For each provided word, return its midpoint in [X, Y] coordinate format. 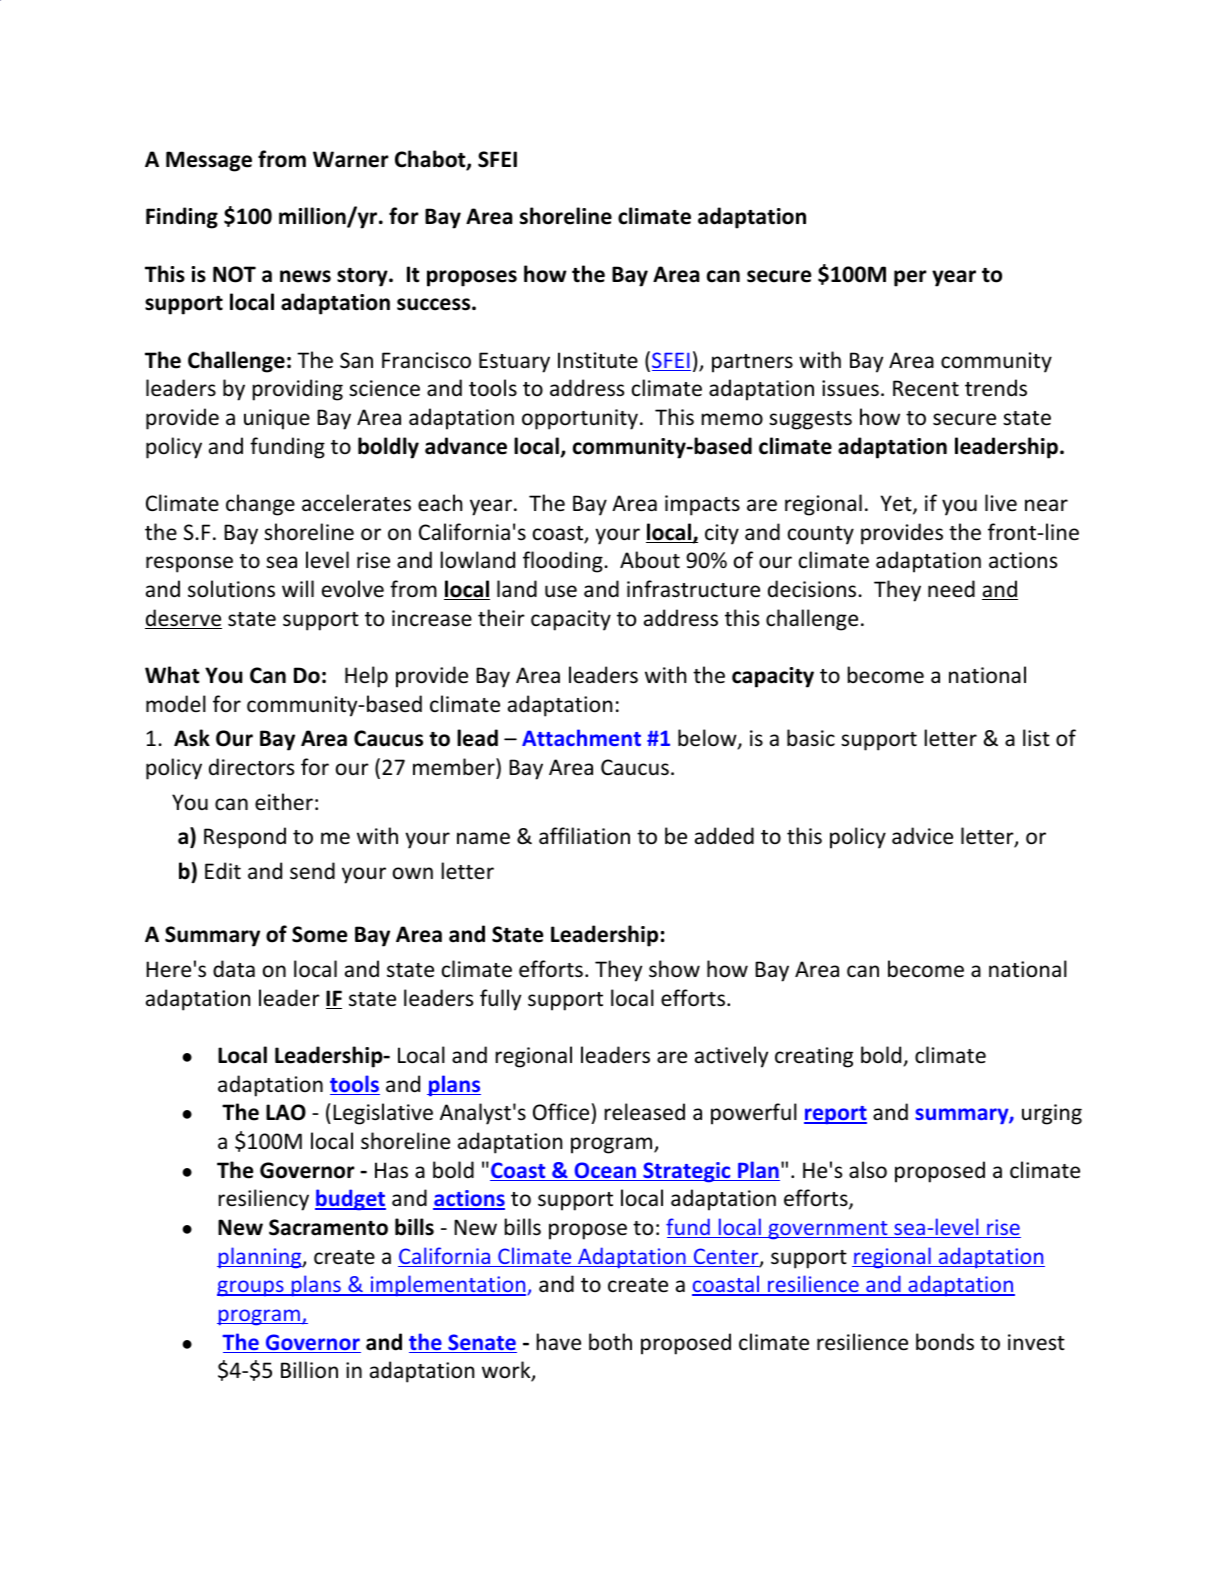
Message [209, 161]
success [433, 304]
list [1036, 738]
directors [251, 767]
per [910, 278]
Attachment [581, 737]
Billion [309, 1370]
